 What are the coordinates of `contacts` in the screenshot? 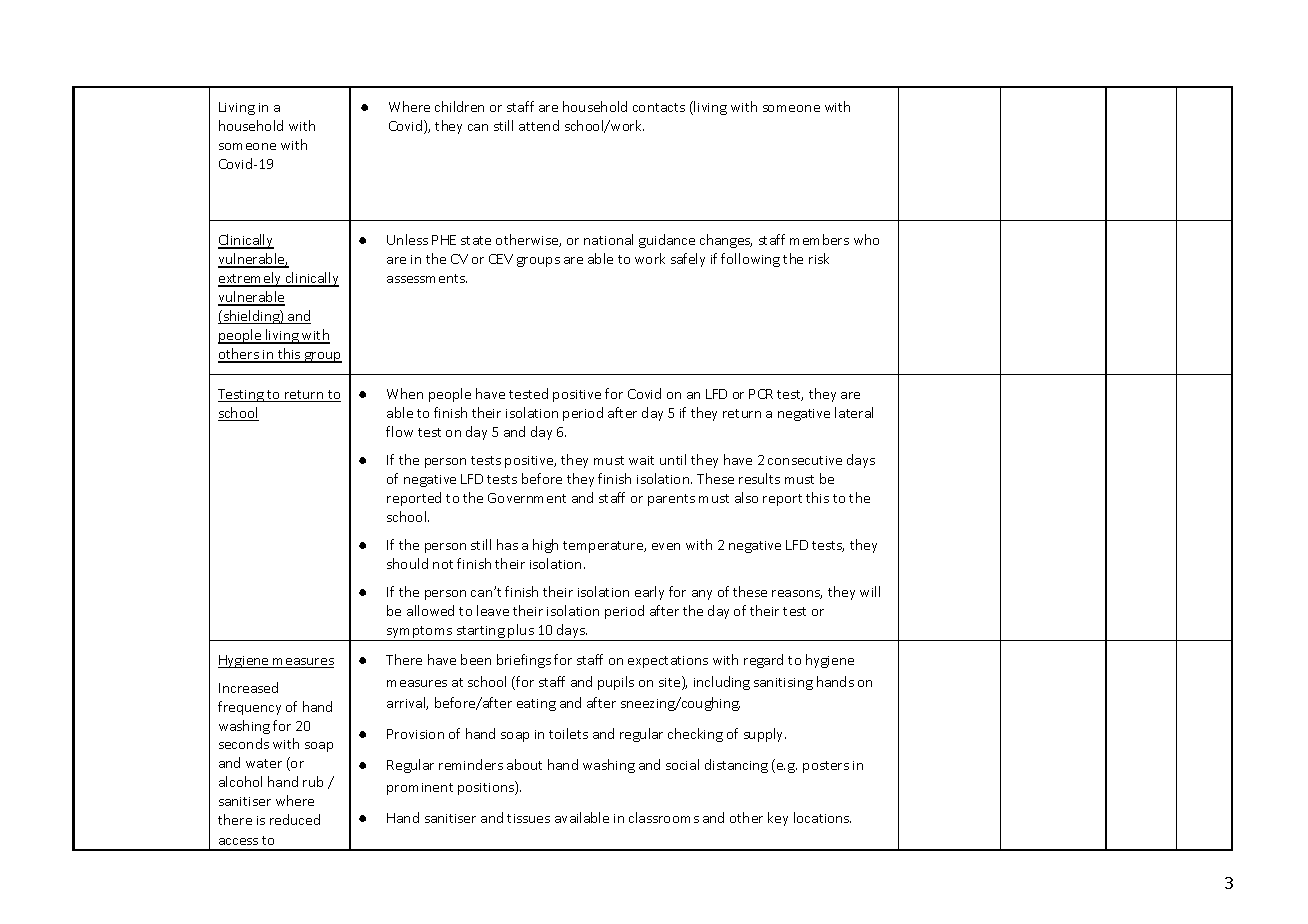 It's located at (659, 107).
